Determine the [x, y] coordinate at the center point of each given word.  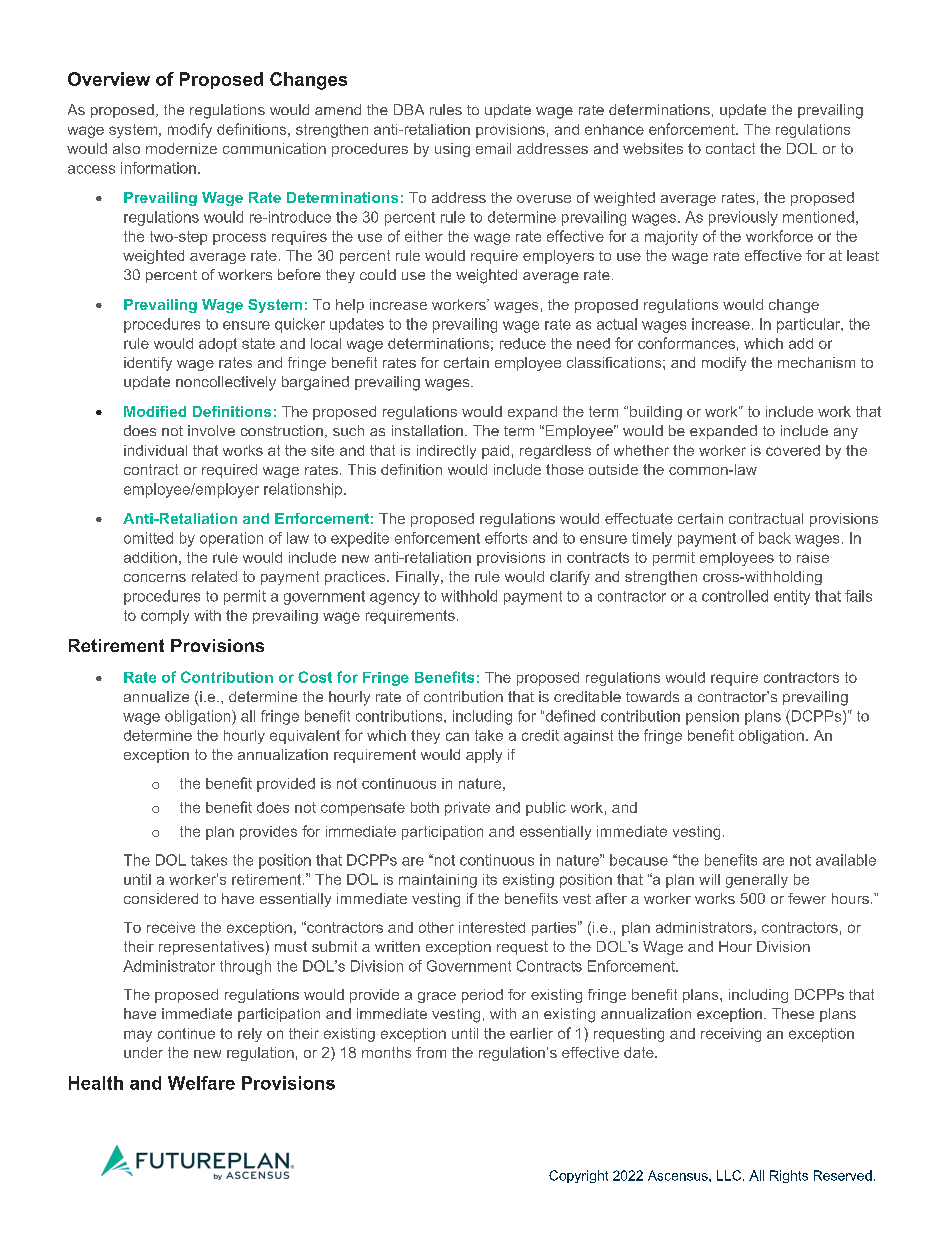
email [493, 148]
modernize [181, 148]
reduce [523, 343]
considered [161, 898]
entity [792, 597]
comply [165, 617]
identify [148, 364]
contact [730, 148]
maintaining [438, 881]
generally [757, 881]
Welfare [201, 1083]
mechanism [816, 362]
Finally [419, 578]
